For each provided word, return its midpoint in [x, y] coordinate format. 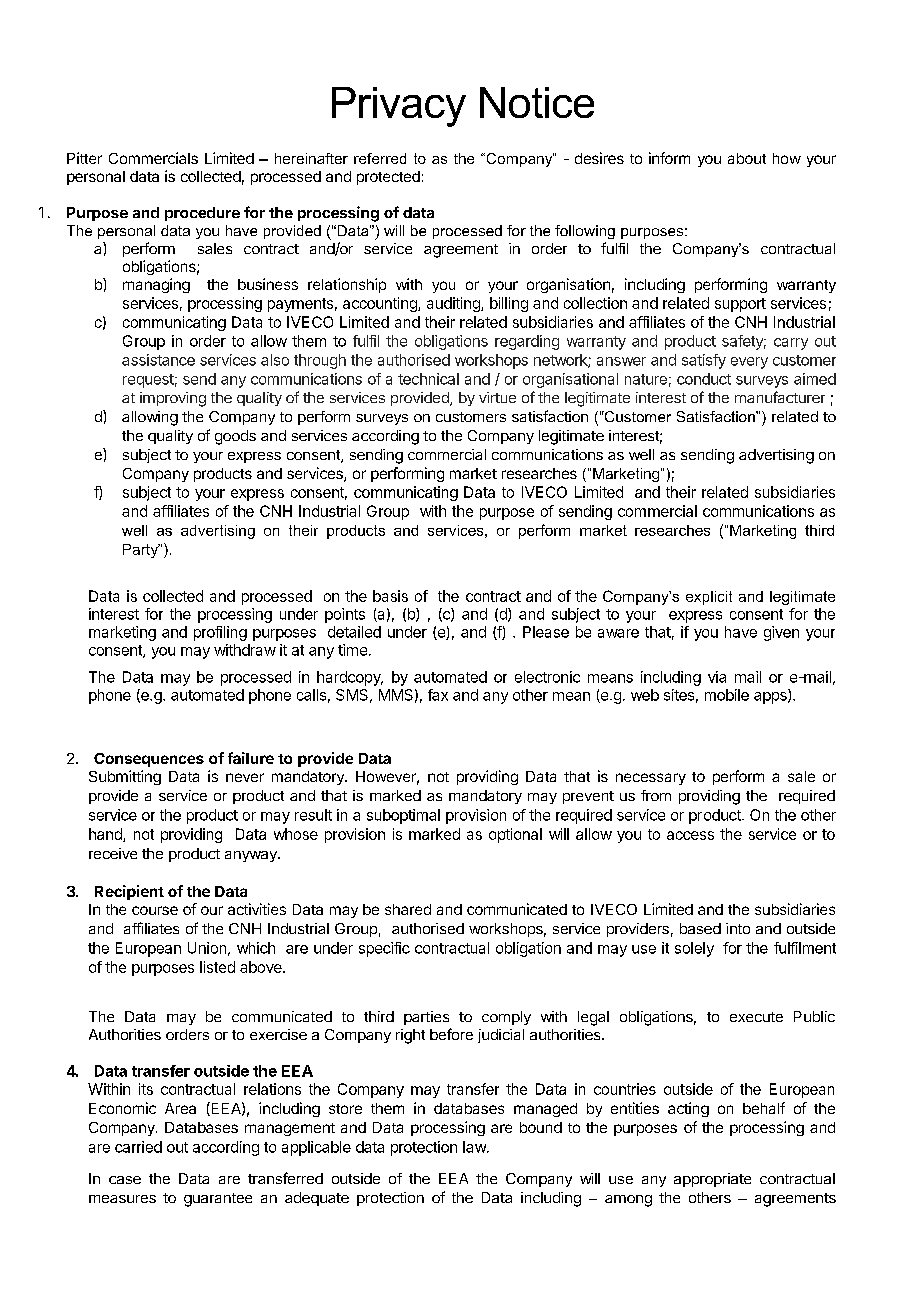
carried [138, 1147]
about [747, 158]
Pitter [84, 158]
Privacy [399, 107]
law [475, 1147]
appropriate [712, 1180]
